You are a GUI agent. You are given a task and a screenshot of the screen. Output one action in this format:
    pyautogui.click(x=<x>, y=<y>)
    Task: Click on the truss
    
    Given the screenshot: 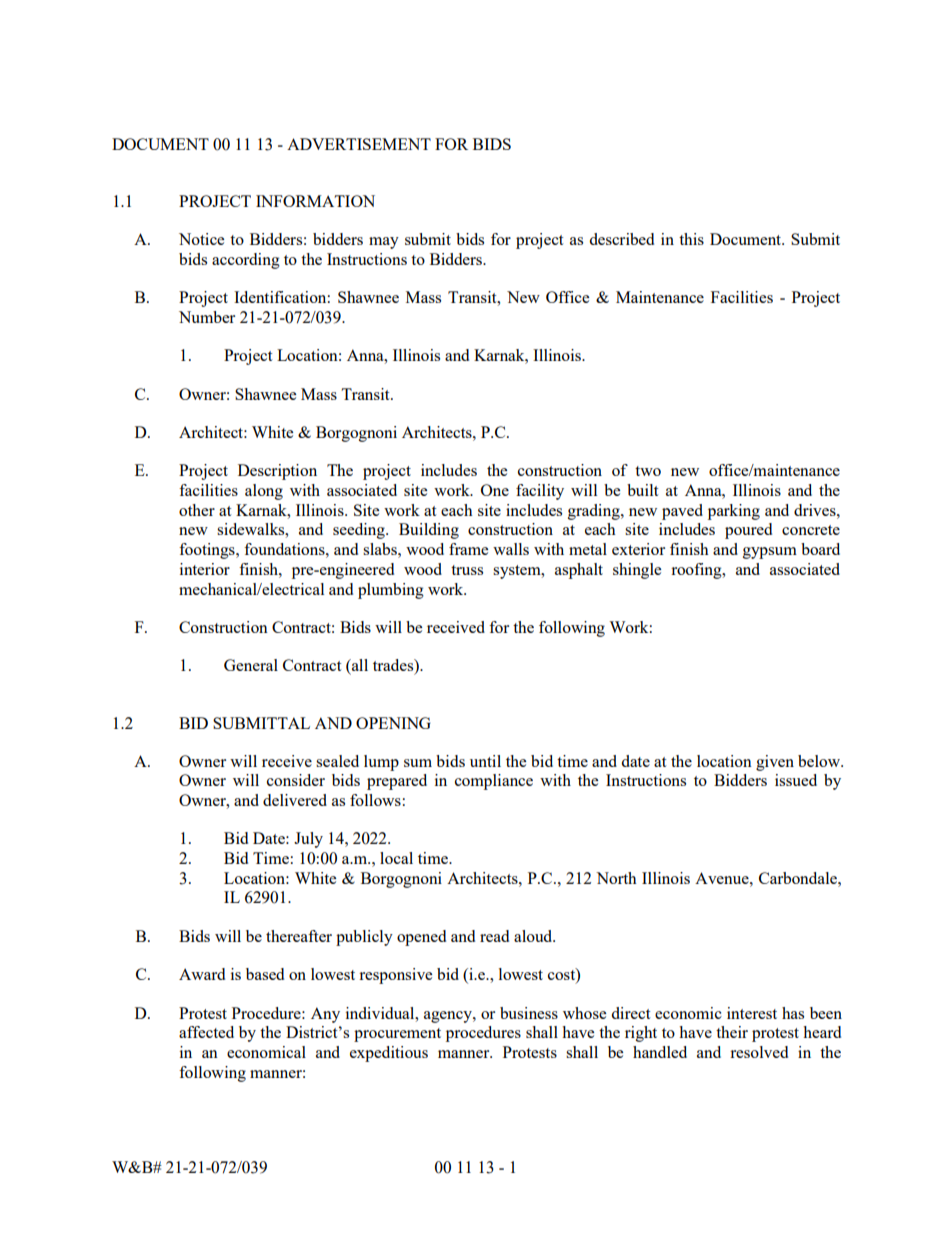 What is the action you would take?
    pyautogui.click(x=467, y=570)
